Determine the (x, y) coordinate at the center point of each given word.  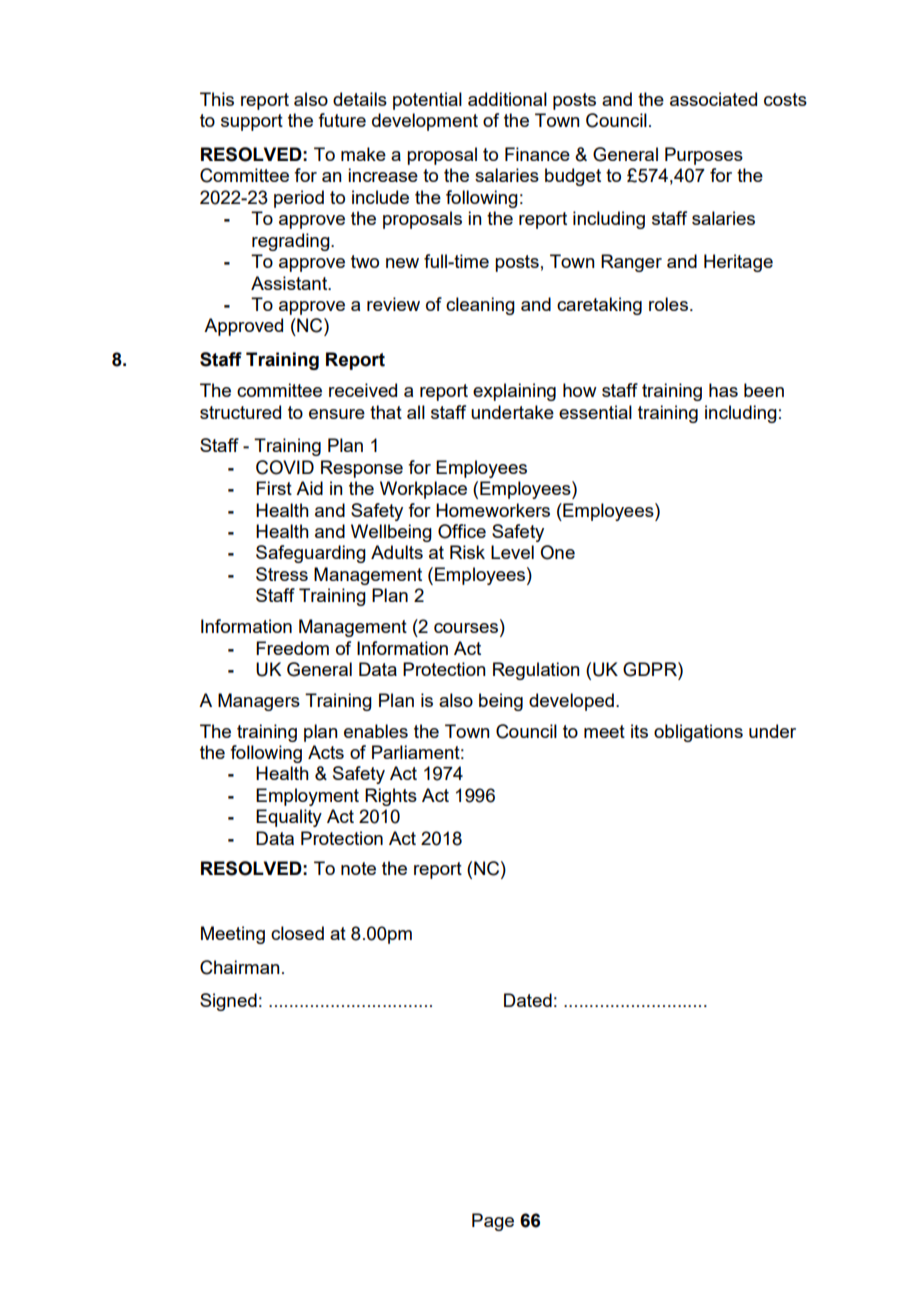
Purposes (704, 156)
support (252, 122)
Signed (228, 1002)
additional (507, 99)
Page (493, 1222)
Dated (528, 1000)
